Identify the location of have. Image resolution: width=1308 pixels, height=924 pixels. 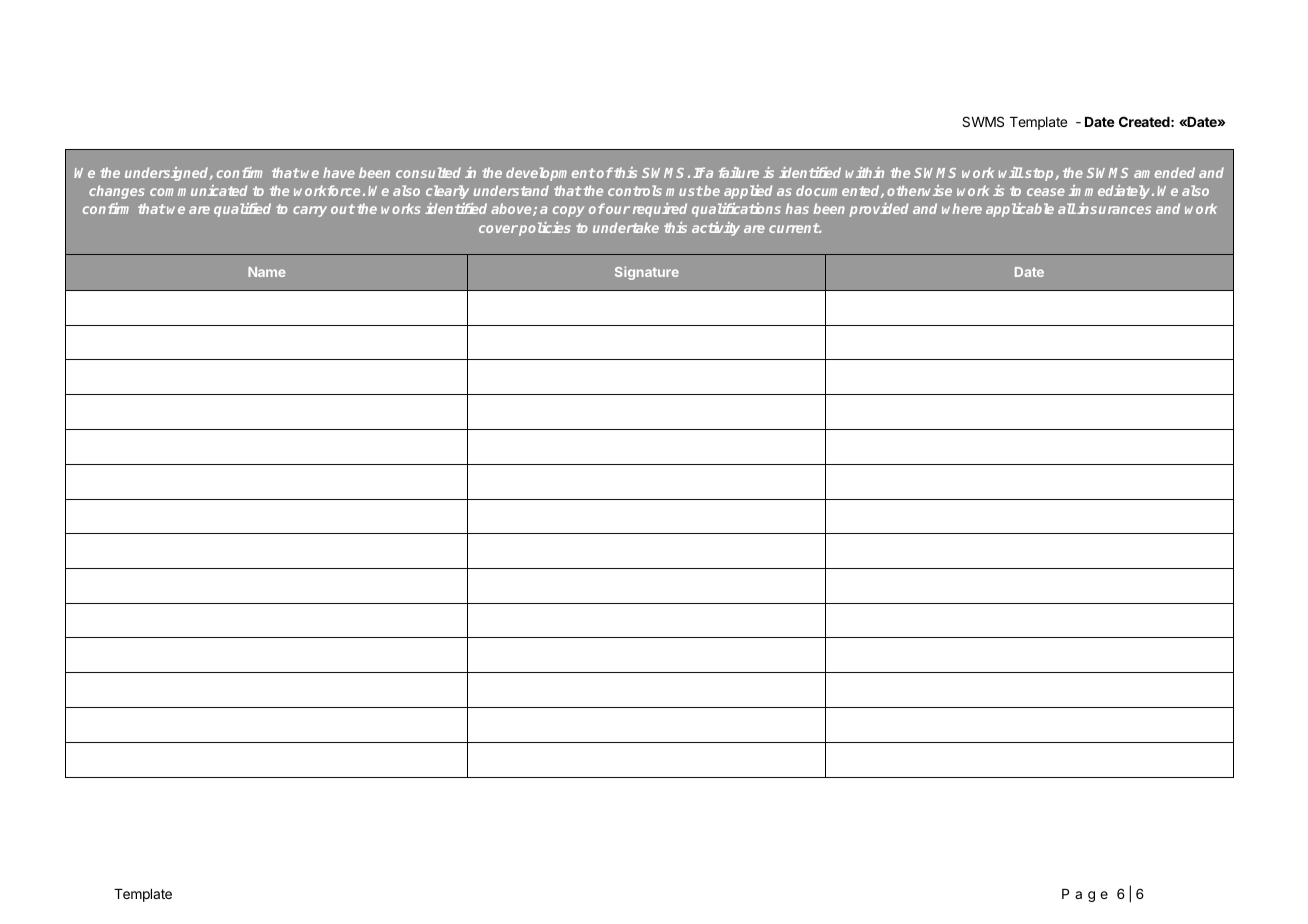
(339, 172).
